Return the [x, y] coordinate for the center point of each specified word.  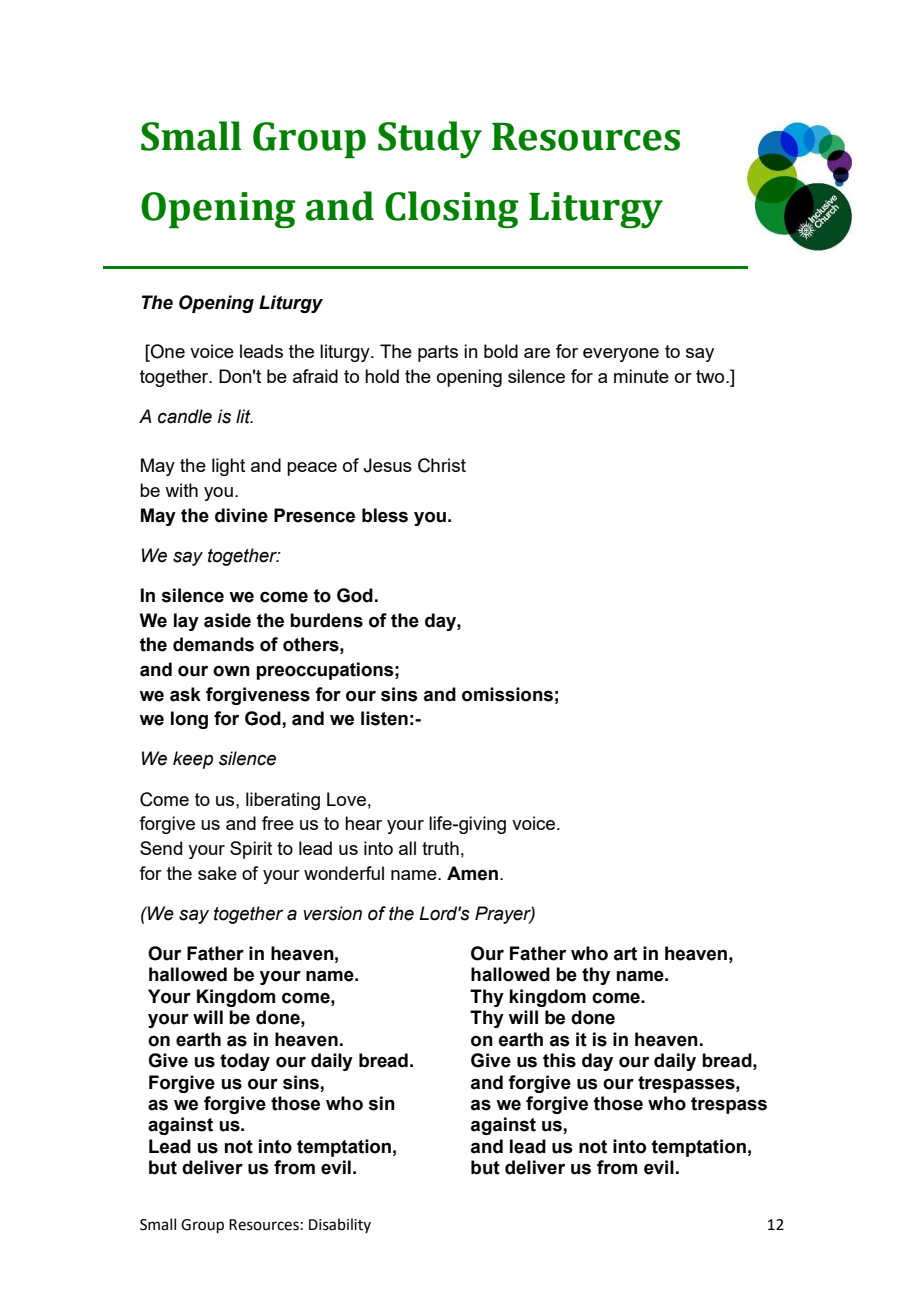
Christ [442, 465]
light [228, 467]
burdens [326, 620]
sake [217, 873]
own [231, 671]
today [245, 1062]
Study [430, 140]
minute [641, 376]
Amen [472, 873]
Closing [452, 210]
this [559, 1060]
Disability [340, 1225]
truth [440, 848]
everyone [621, 355]
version [332, 913]
